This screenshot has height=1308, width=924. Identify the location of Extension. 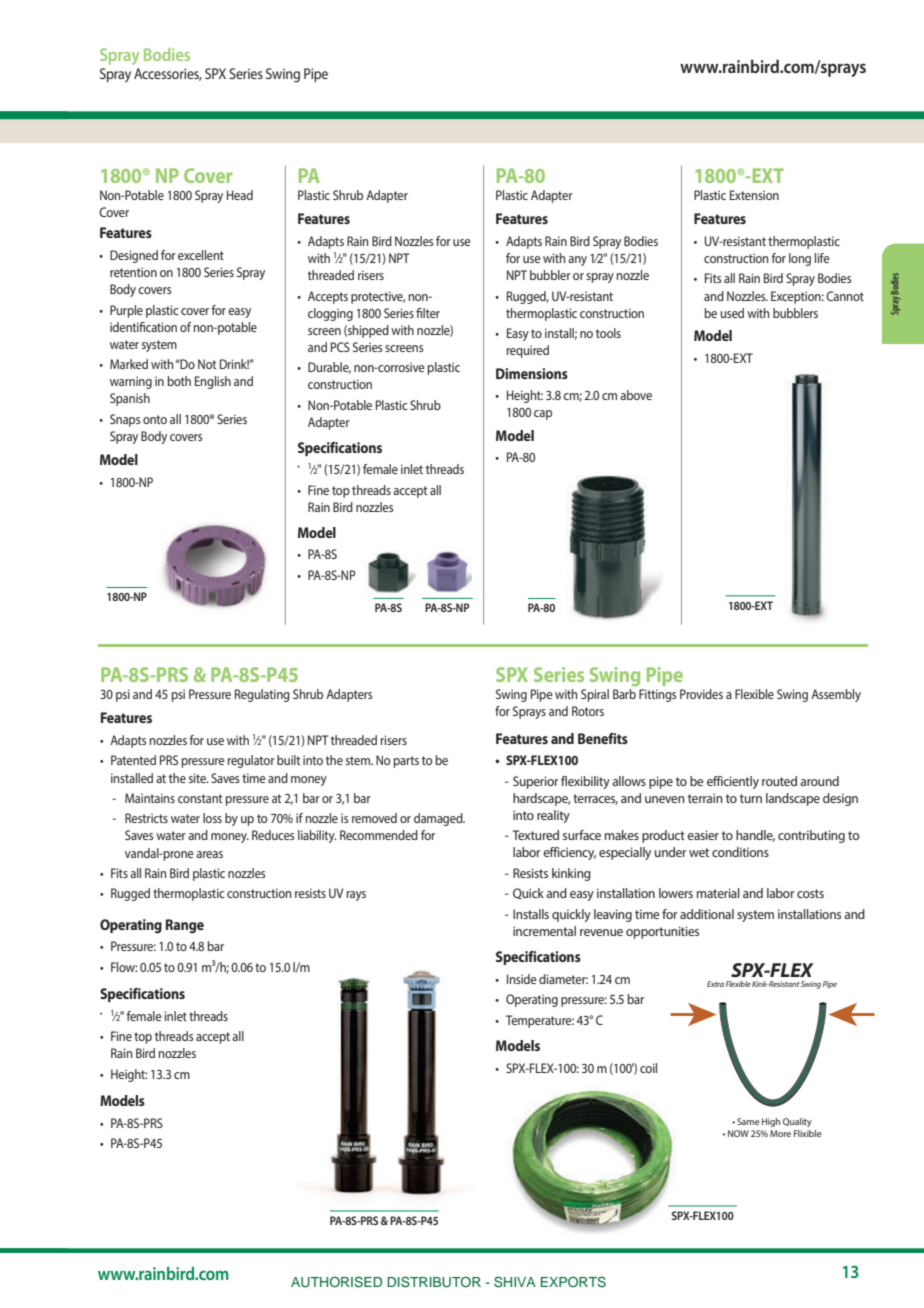
(754, 195).
